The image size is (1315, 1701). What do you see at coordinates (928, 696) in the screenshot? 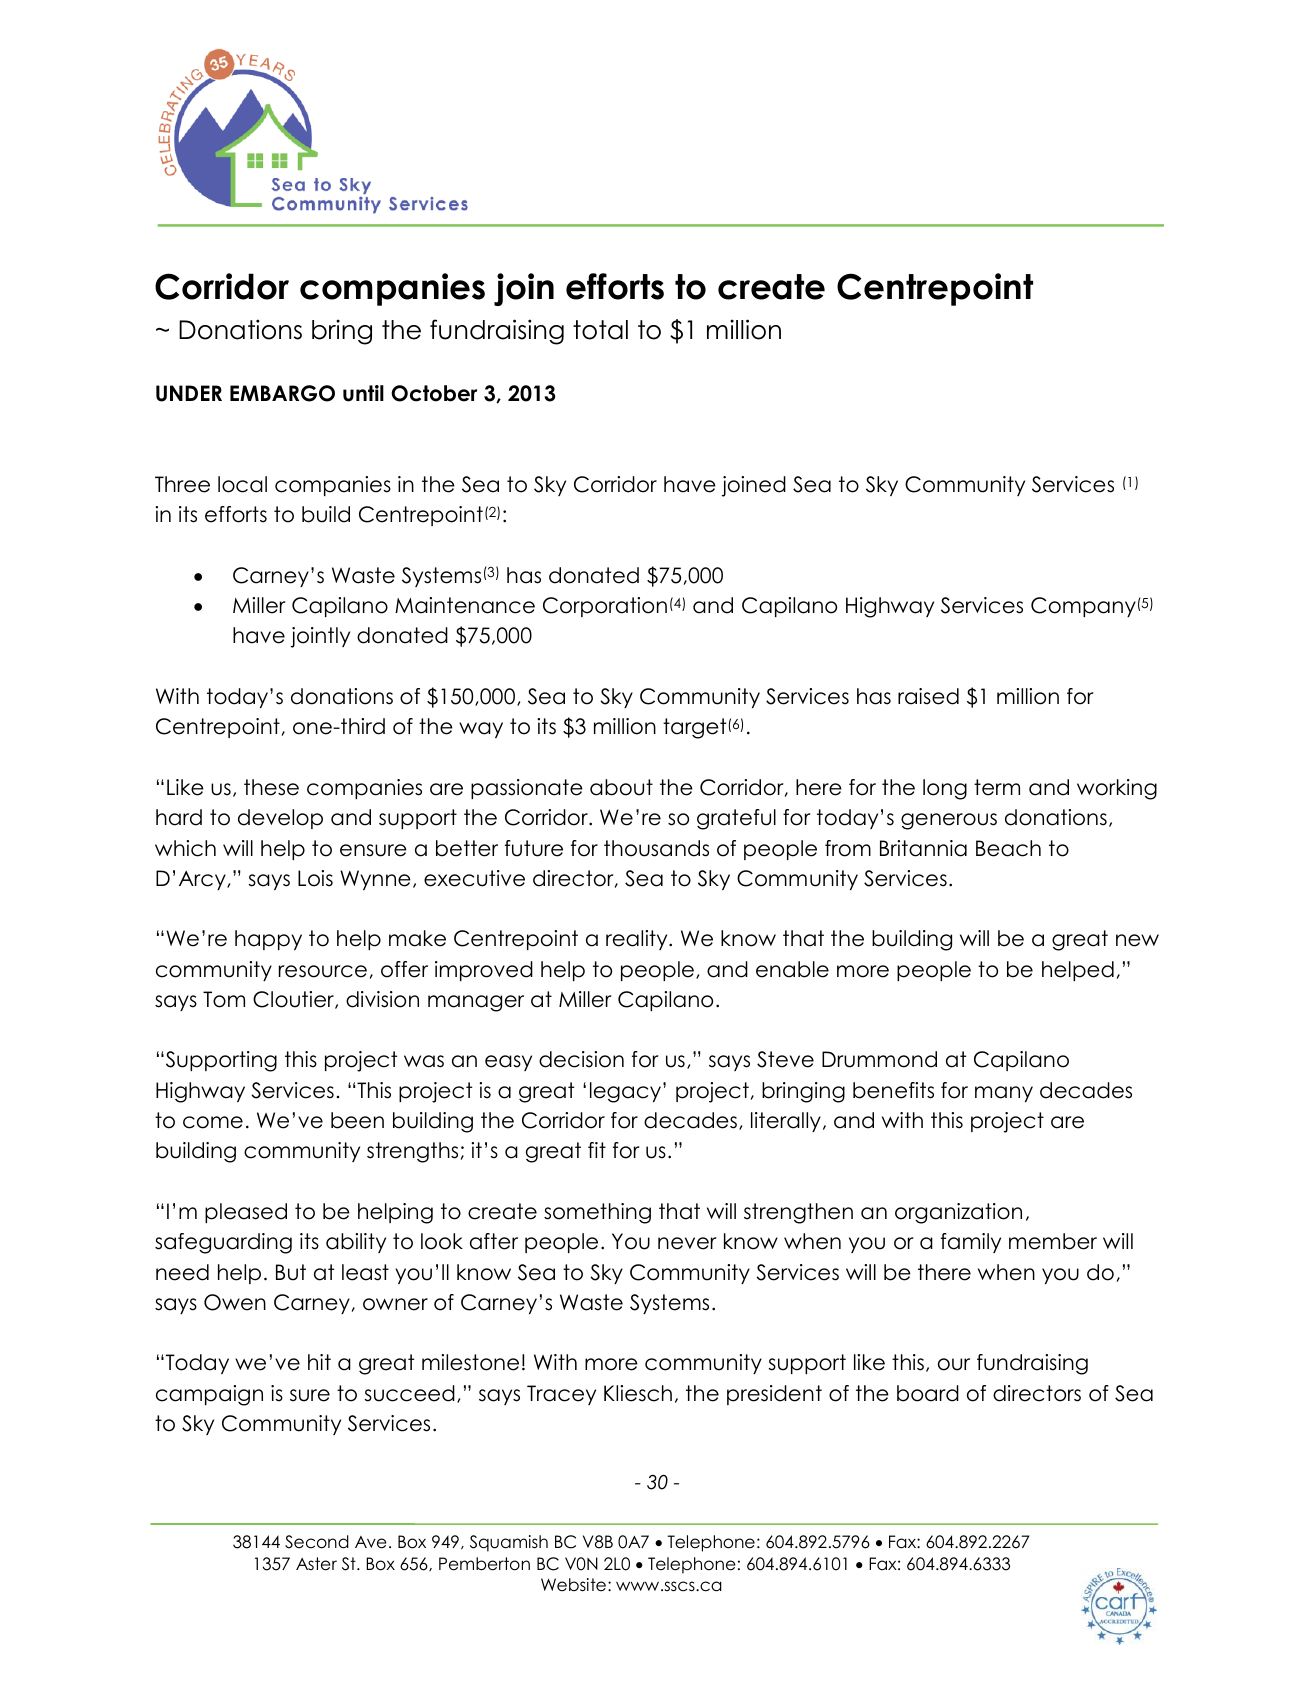
I see `raised` at bounding box center [928, 696].
